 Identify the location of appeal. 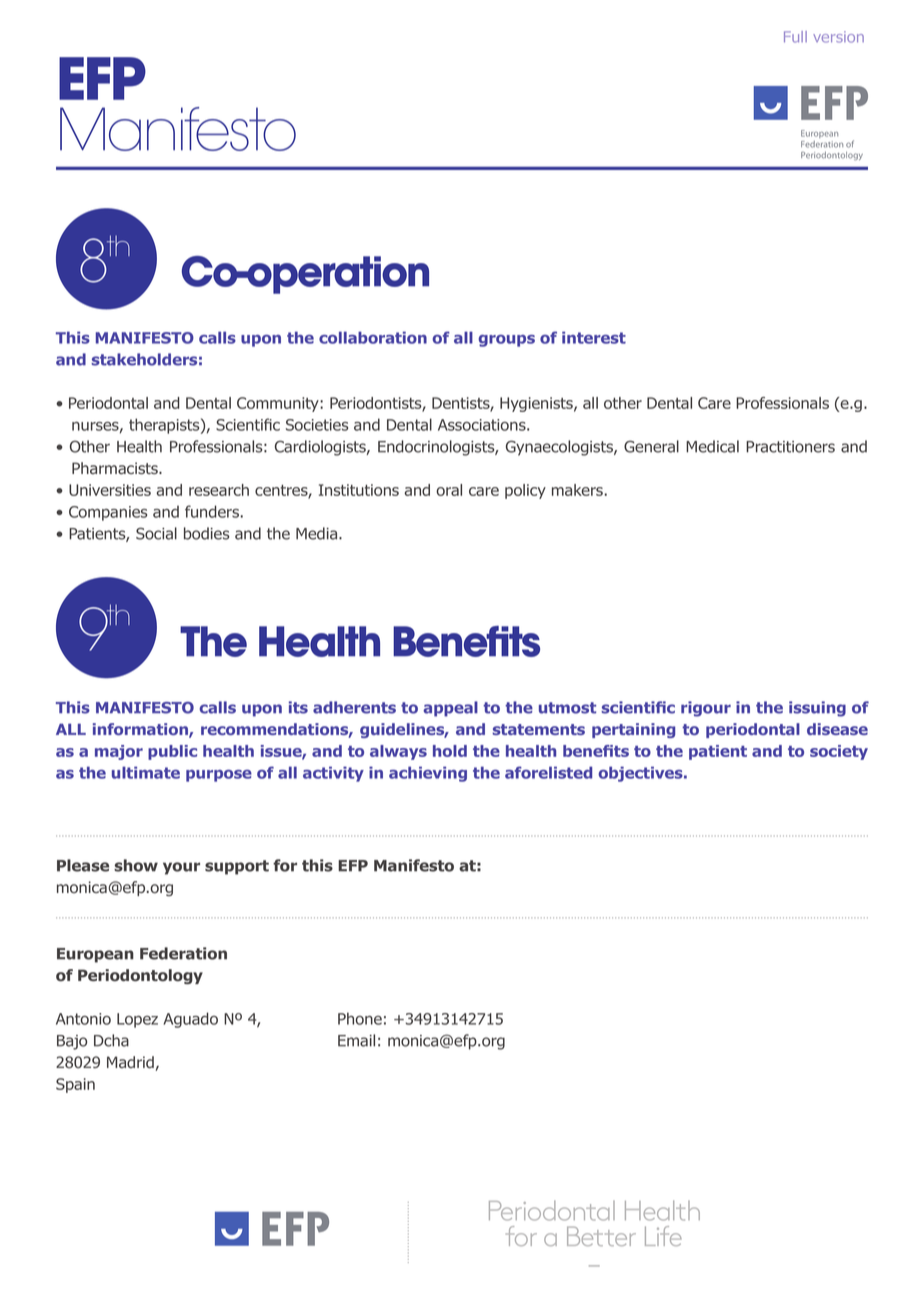
(450, 709).
